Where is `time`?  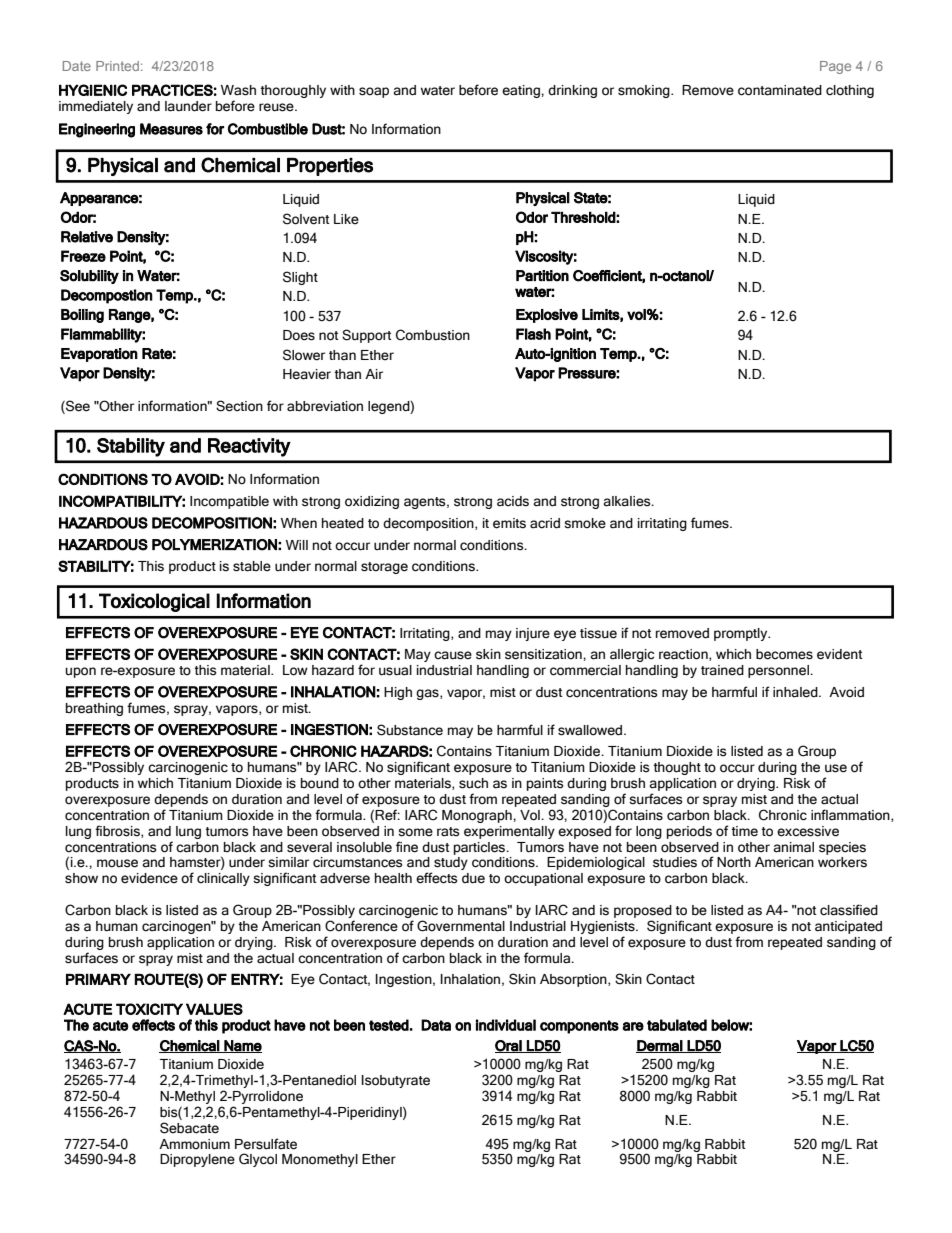
time is located at coordinates (745, 831).
